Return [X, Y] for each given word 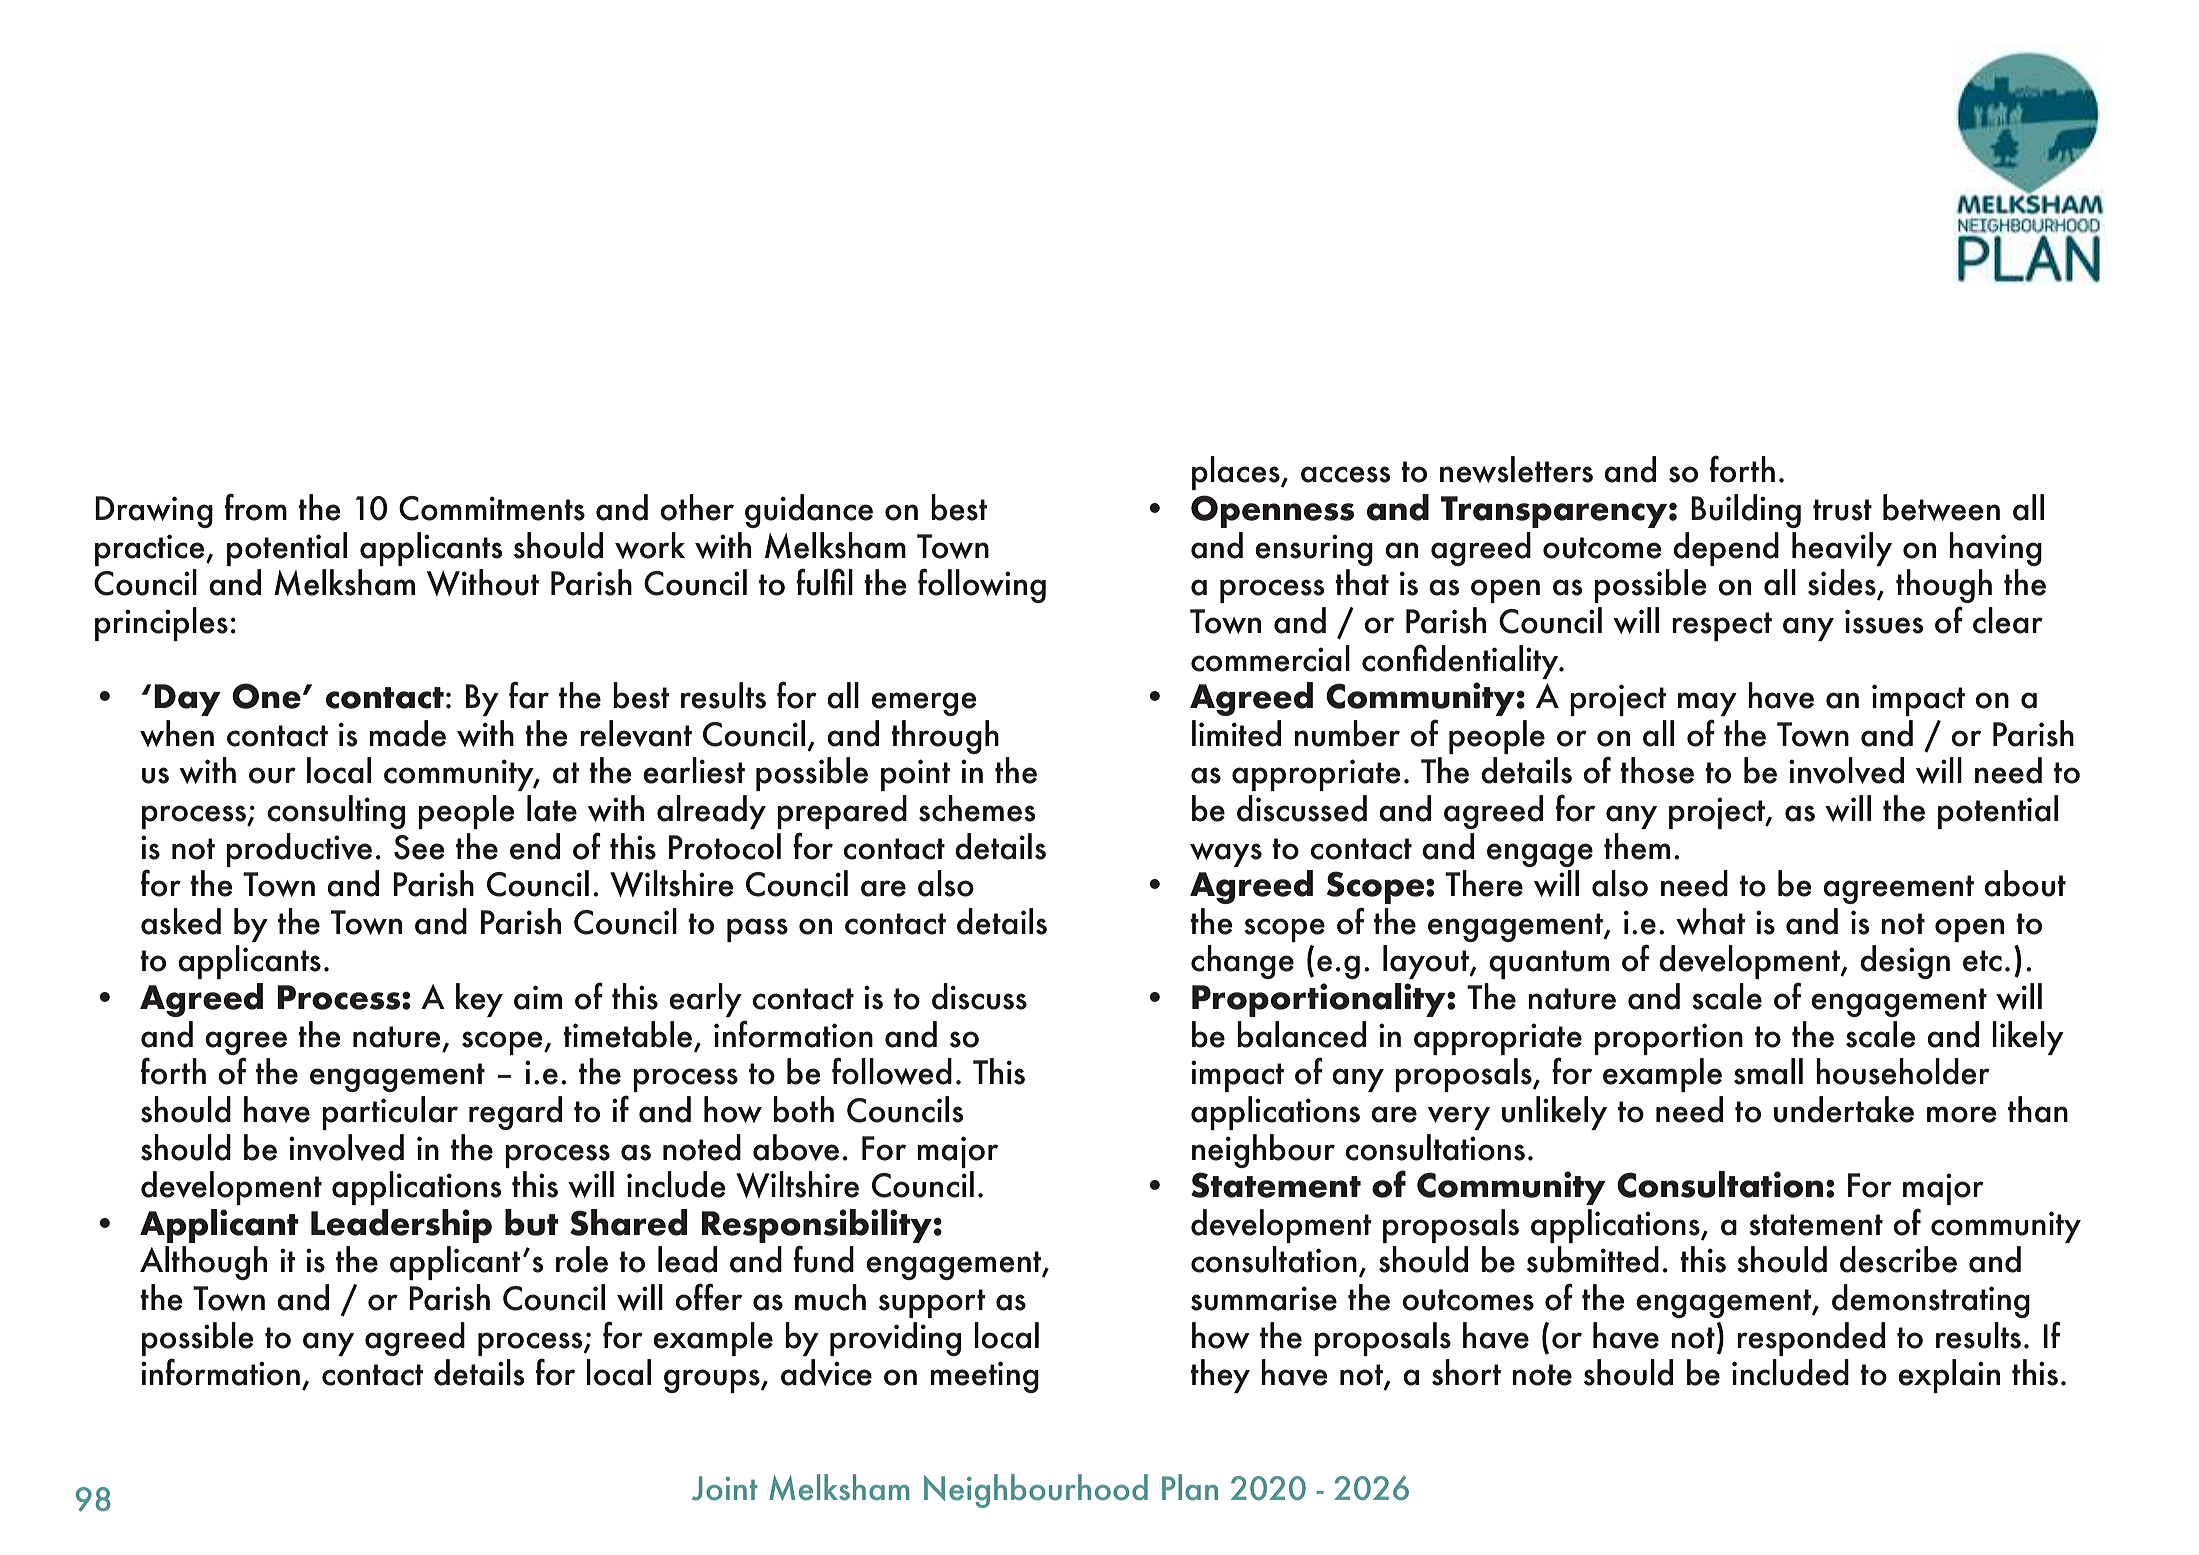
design [1905, 962]
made [407, 733]
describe [1898, 1259]
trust [1842, 510]
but [532, 1222]
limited [1236, 733]
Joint [725, 1488]
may [1707, 704]
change [1242, 962]
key [479, 1000]
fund [824, 1259]
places [1237, 473]
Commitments [492, 508]
